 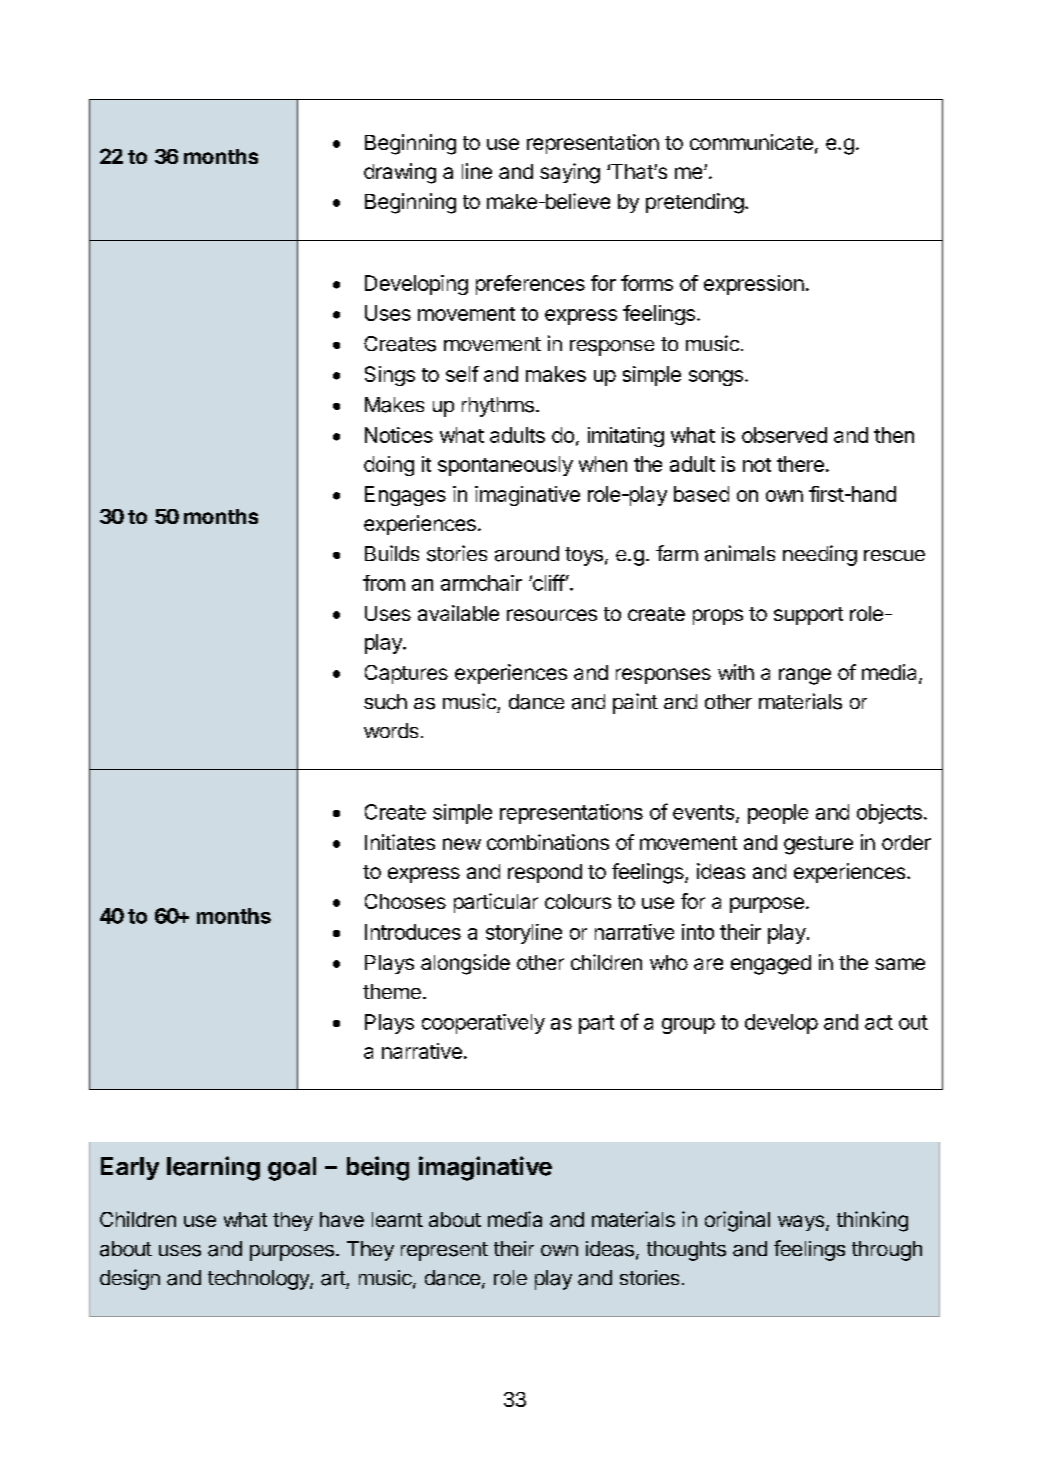 What do you see at coordinates (397, 1219) in the screenshot?
I see `learnt` at bounding box center [397, 1219].
